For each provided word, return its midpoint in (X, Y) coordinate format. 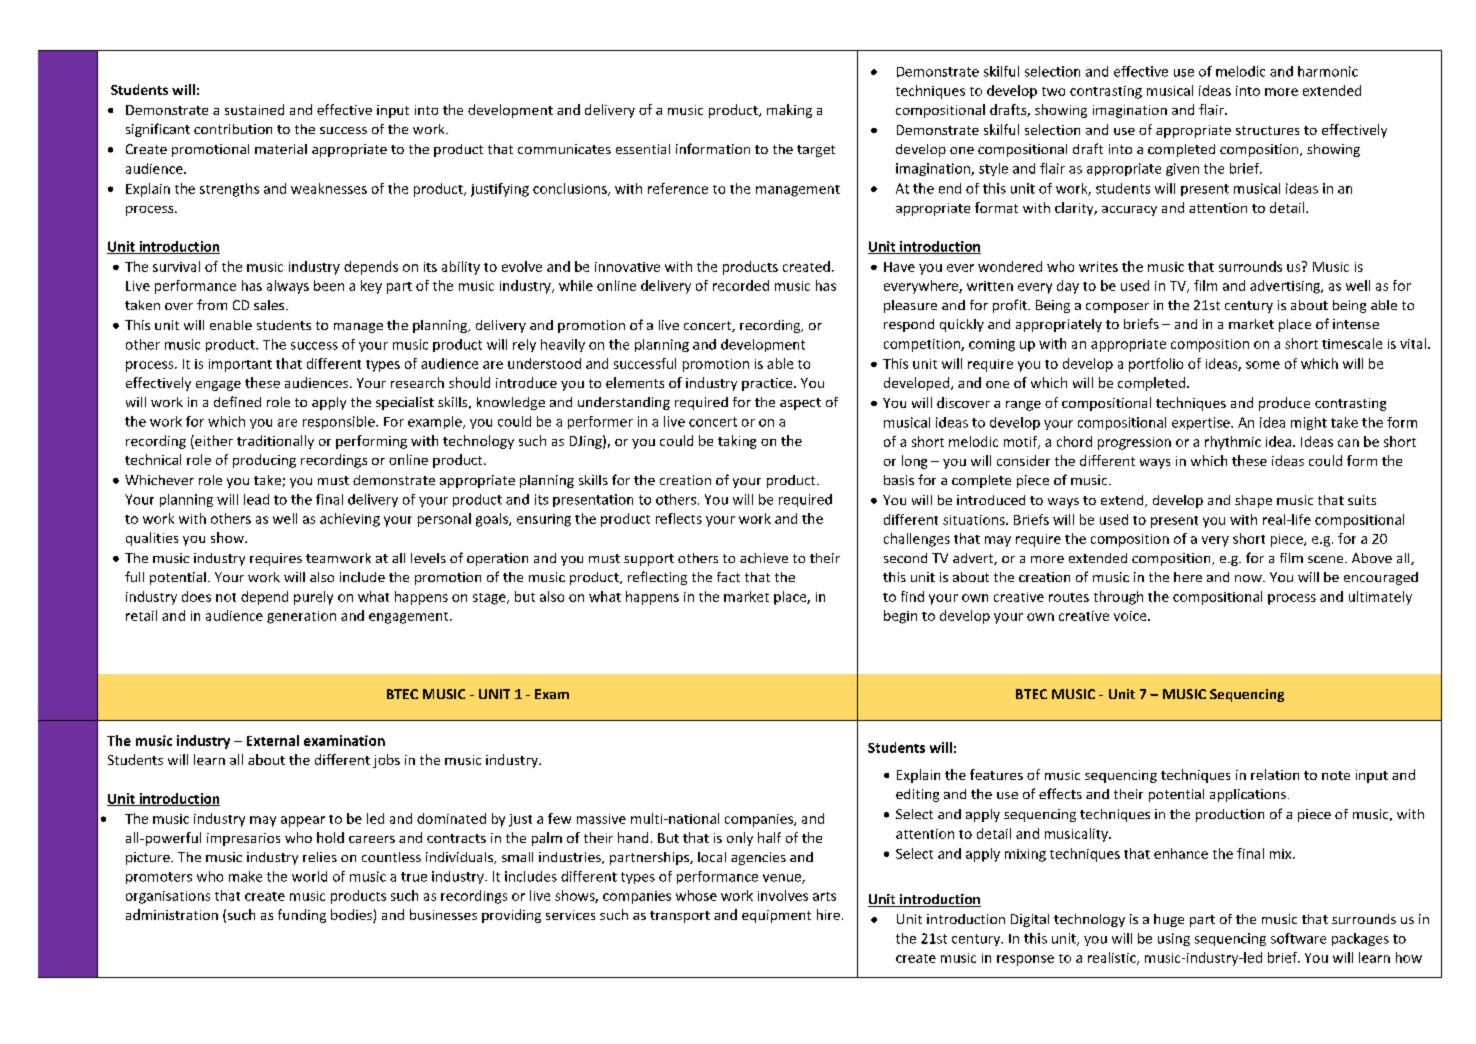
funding (302, 916)
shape (1253, 501)
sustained (254, 109)
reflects (679, 518)
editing (917, 795)
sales (270, 305)
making (789, 111)
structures (1267, 130)
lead (256, 499)
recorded (741, 285)
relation (1275, 774)
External (273, 740)
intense (1356, 324)
